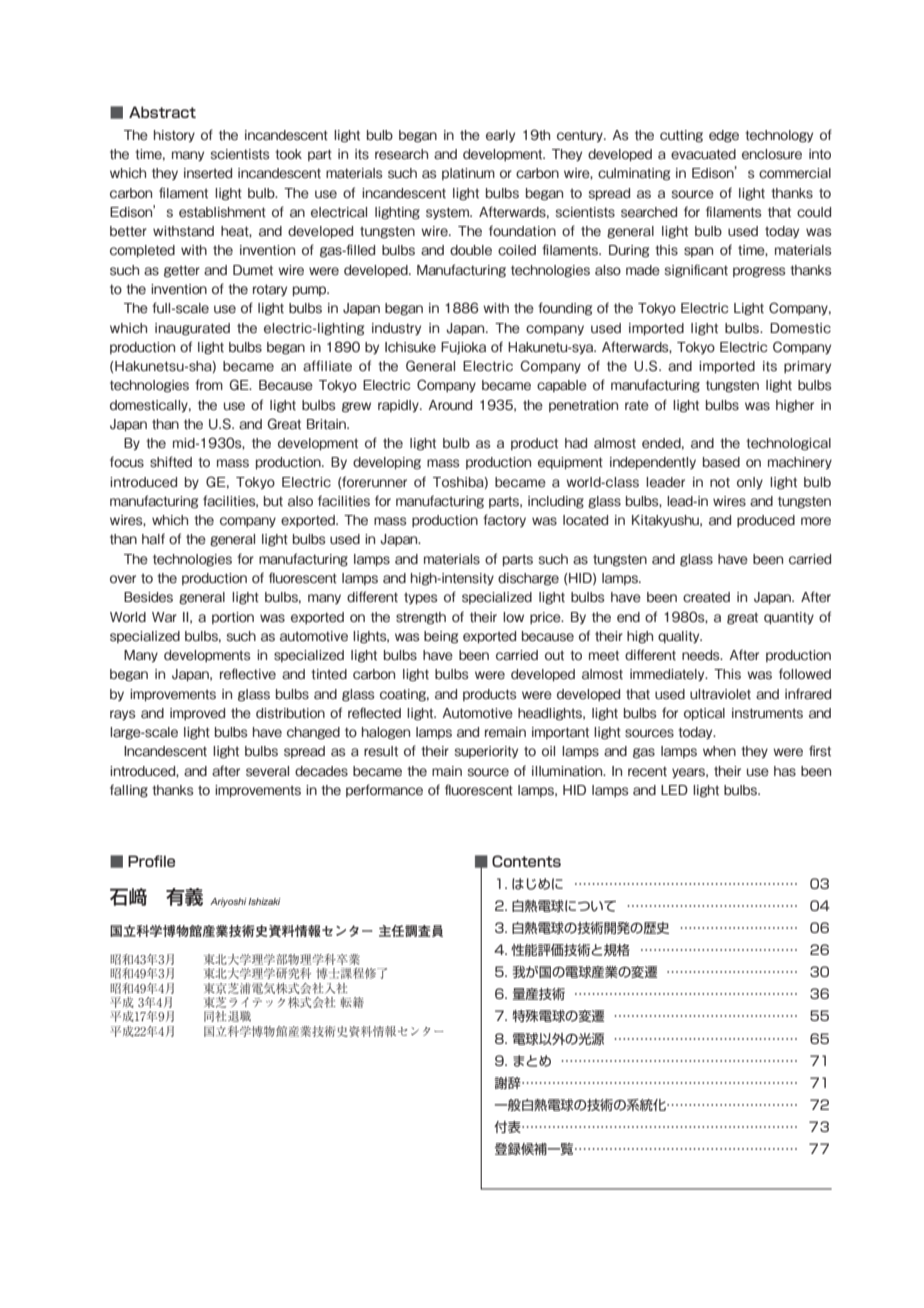  Describe the element at coordinates (724, 136) in the image. I see `edge` at that location.
